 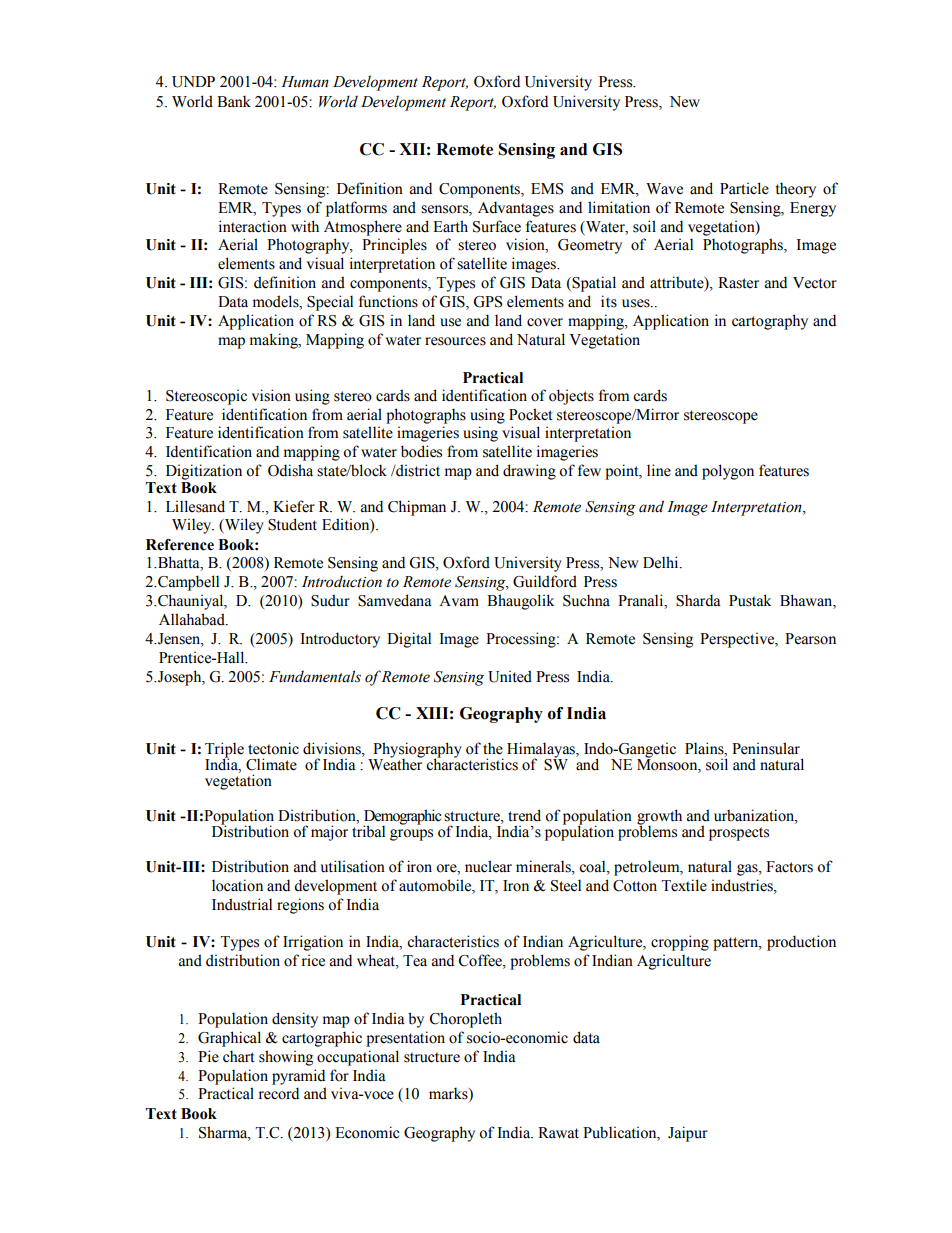 What do you see at coordinates (279, 1093) in the image?
I see `record` at bounding box center [279, 1093].
